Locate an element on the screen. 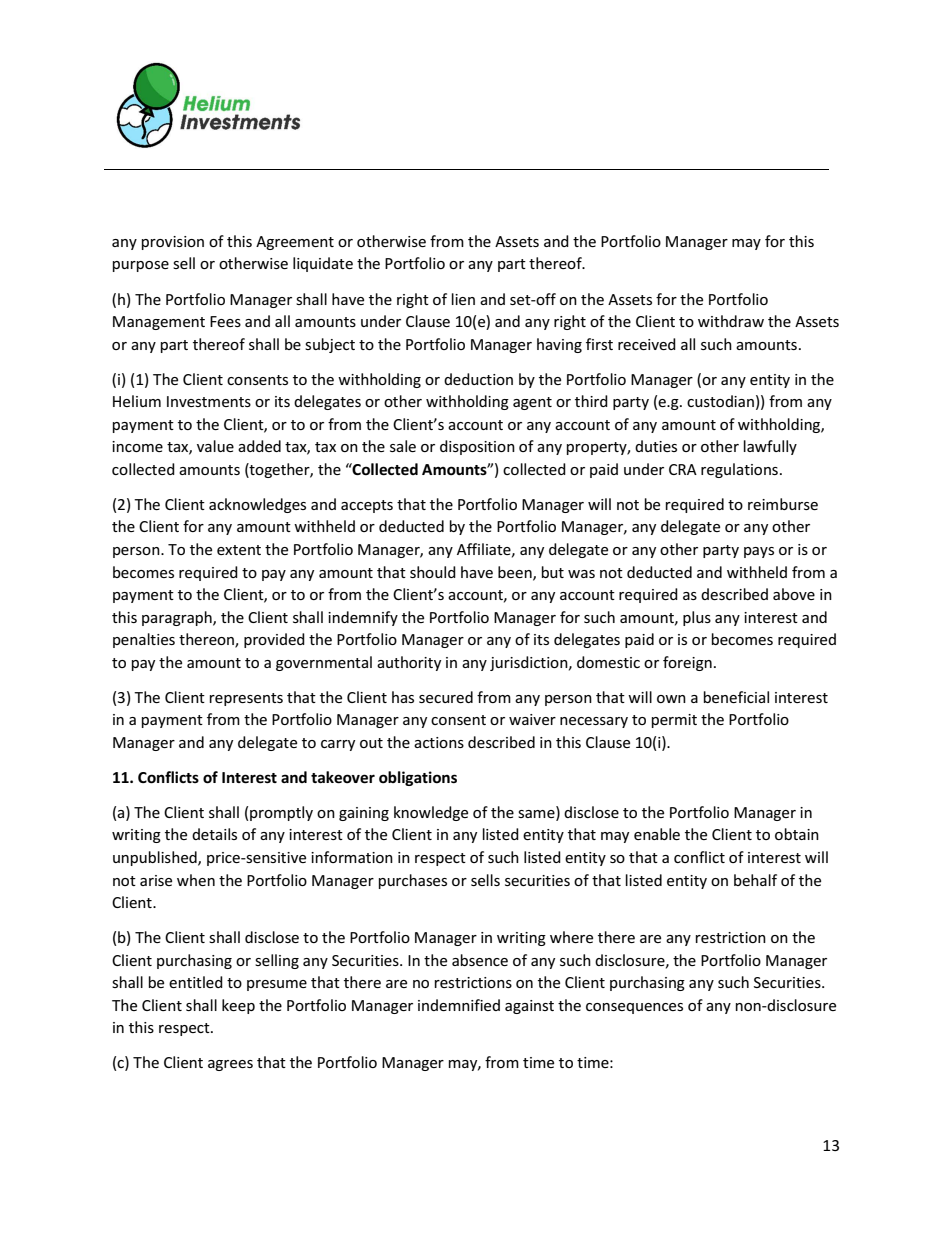  withdraw is located at coordinates (731, 321).
